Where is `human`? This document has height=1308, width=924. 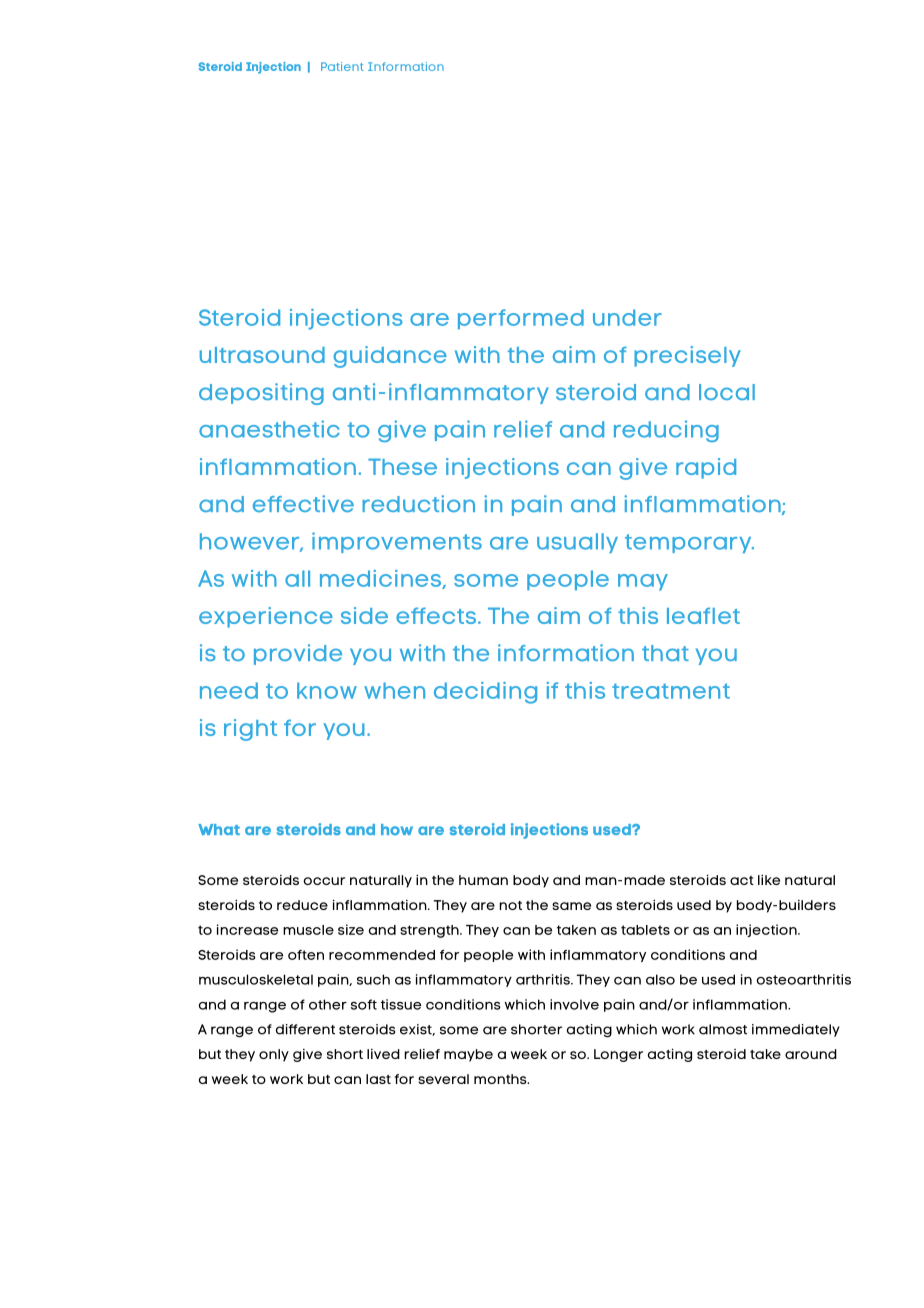
human is located at coordinates (483, 880).
